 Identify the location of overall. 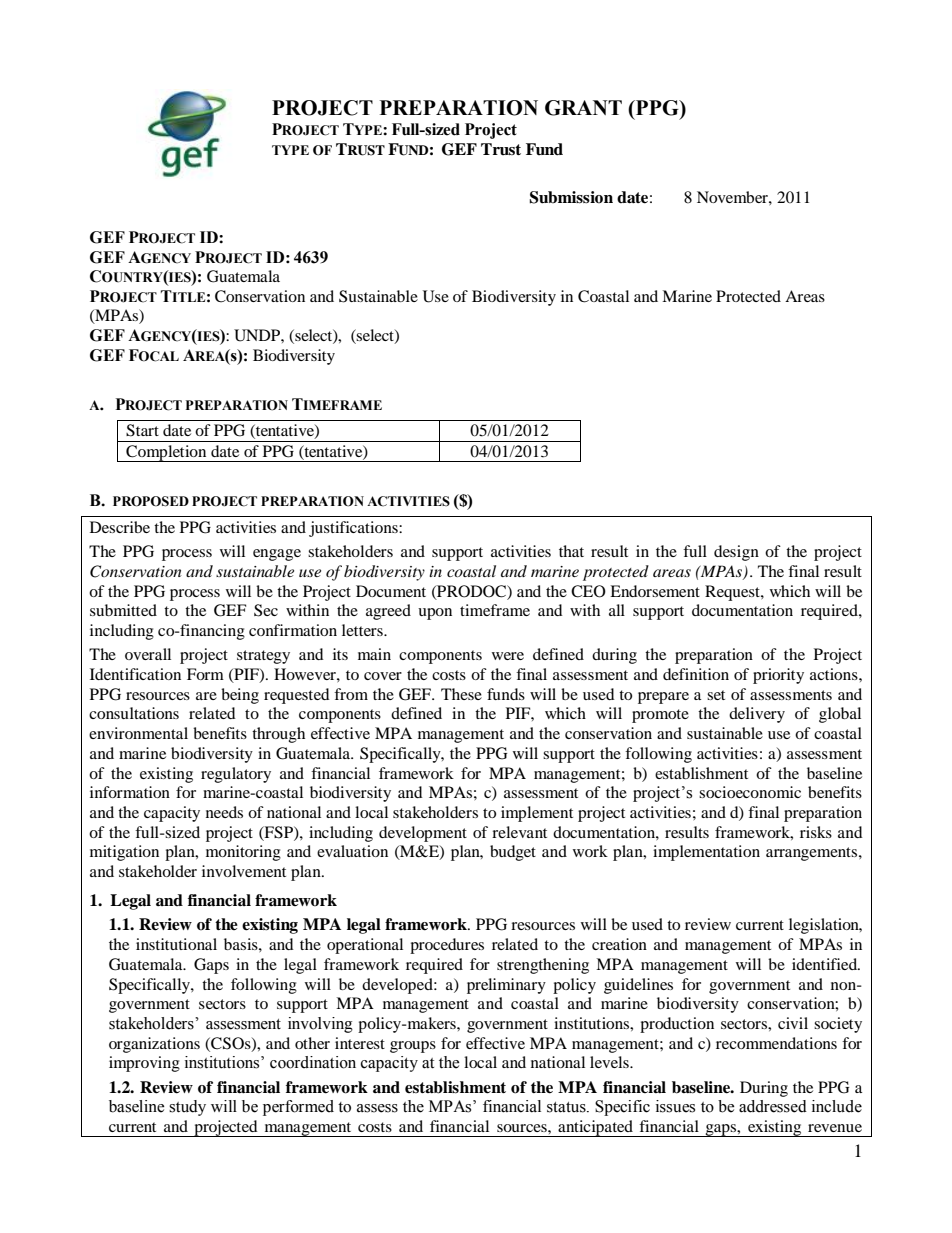
(148, 654).
